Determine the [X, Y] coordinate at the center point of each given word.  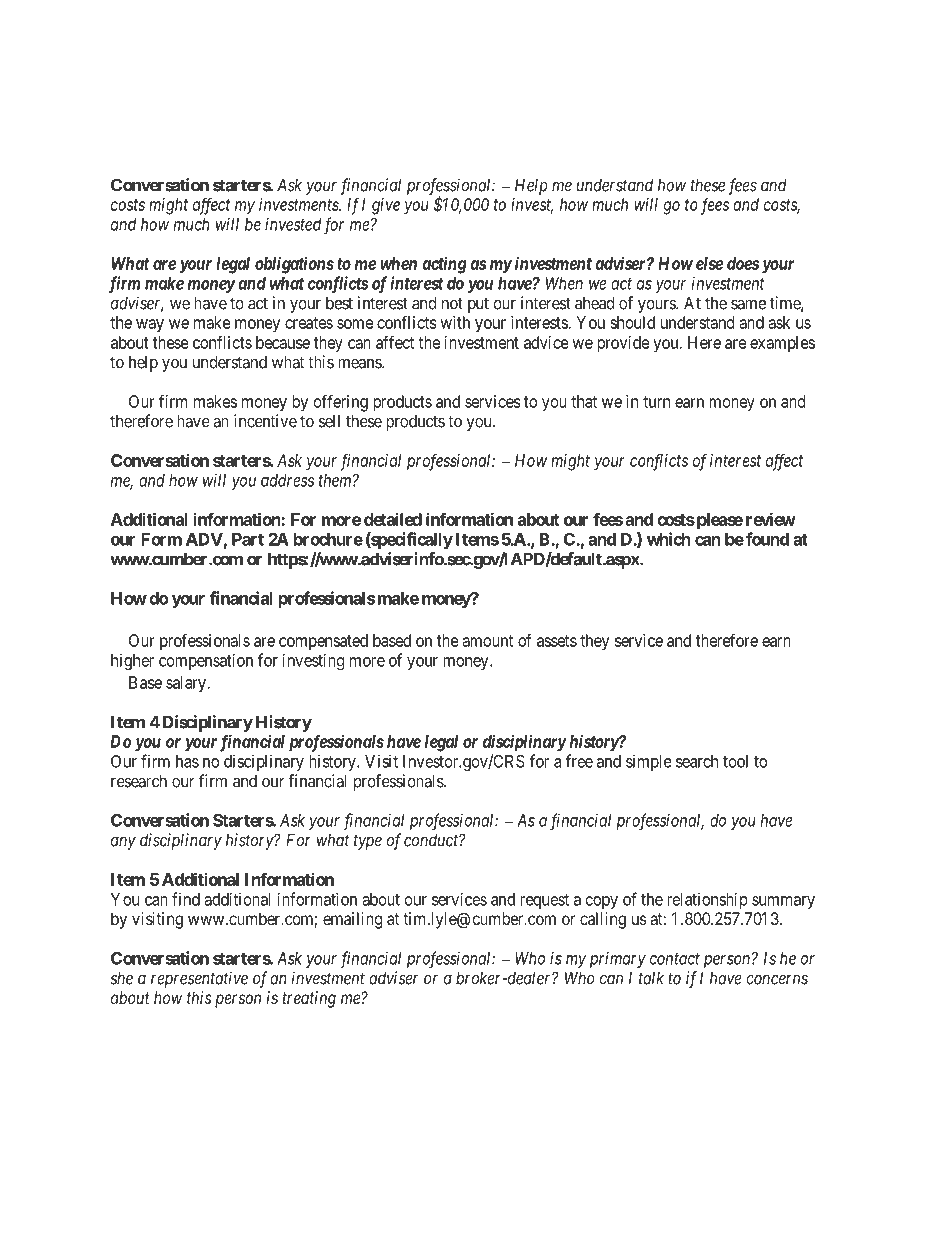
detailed [393, 519]
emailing [352, 920]
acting [444, 265]
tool [735, 761]
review [771, 519]
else [709, 263]
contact [675, 959]
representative [199, 979]
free [579, 761]
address [287, 480]
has [187, 761]
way [150, 326]
